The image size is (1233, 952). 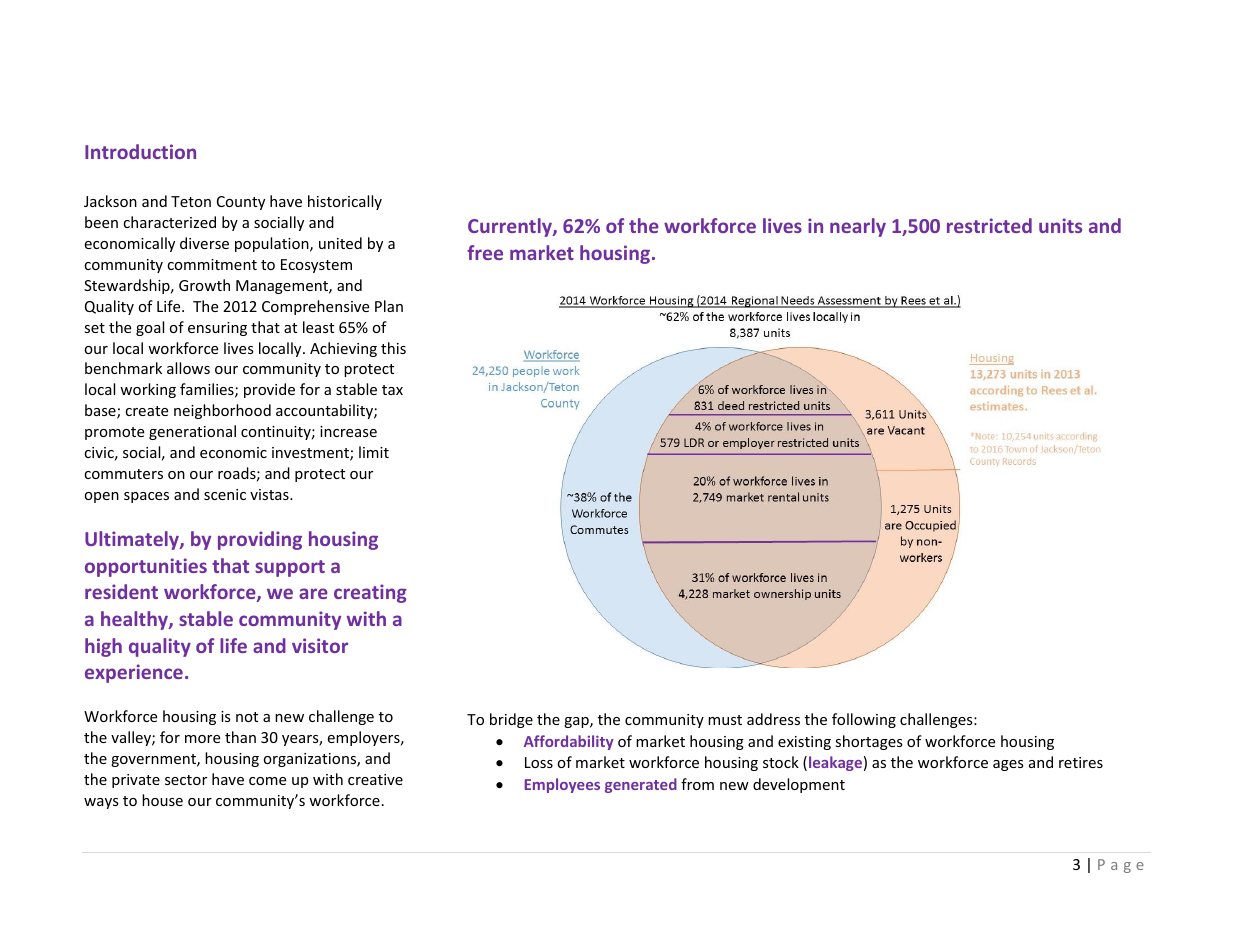 I want to click on Introduction, so click(x=140, y=151).
